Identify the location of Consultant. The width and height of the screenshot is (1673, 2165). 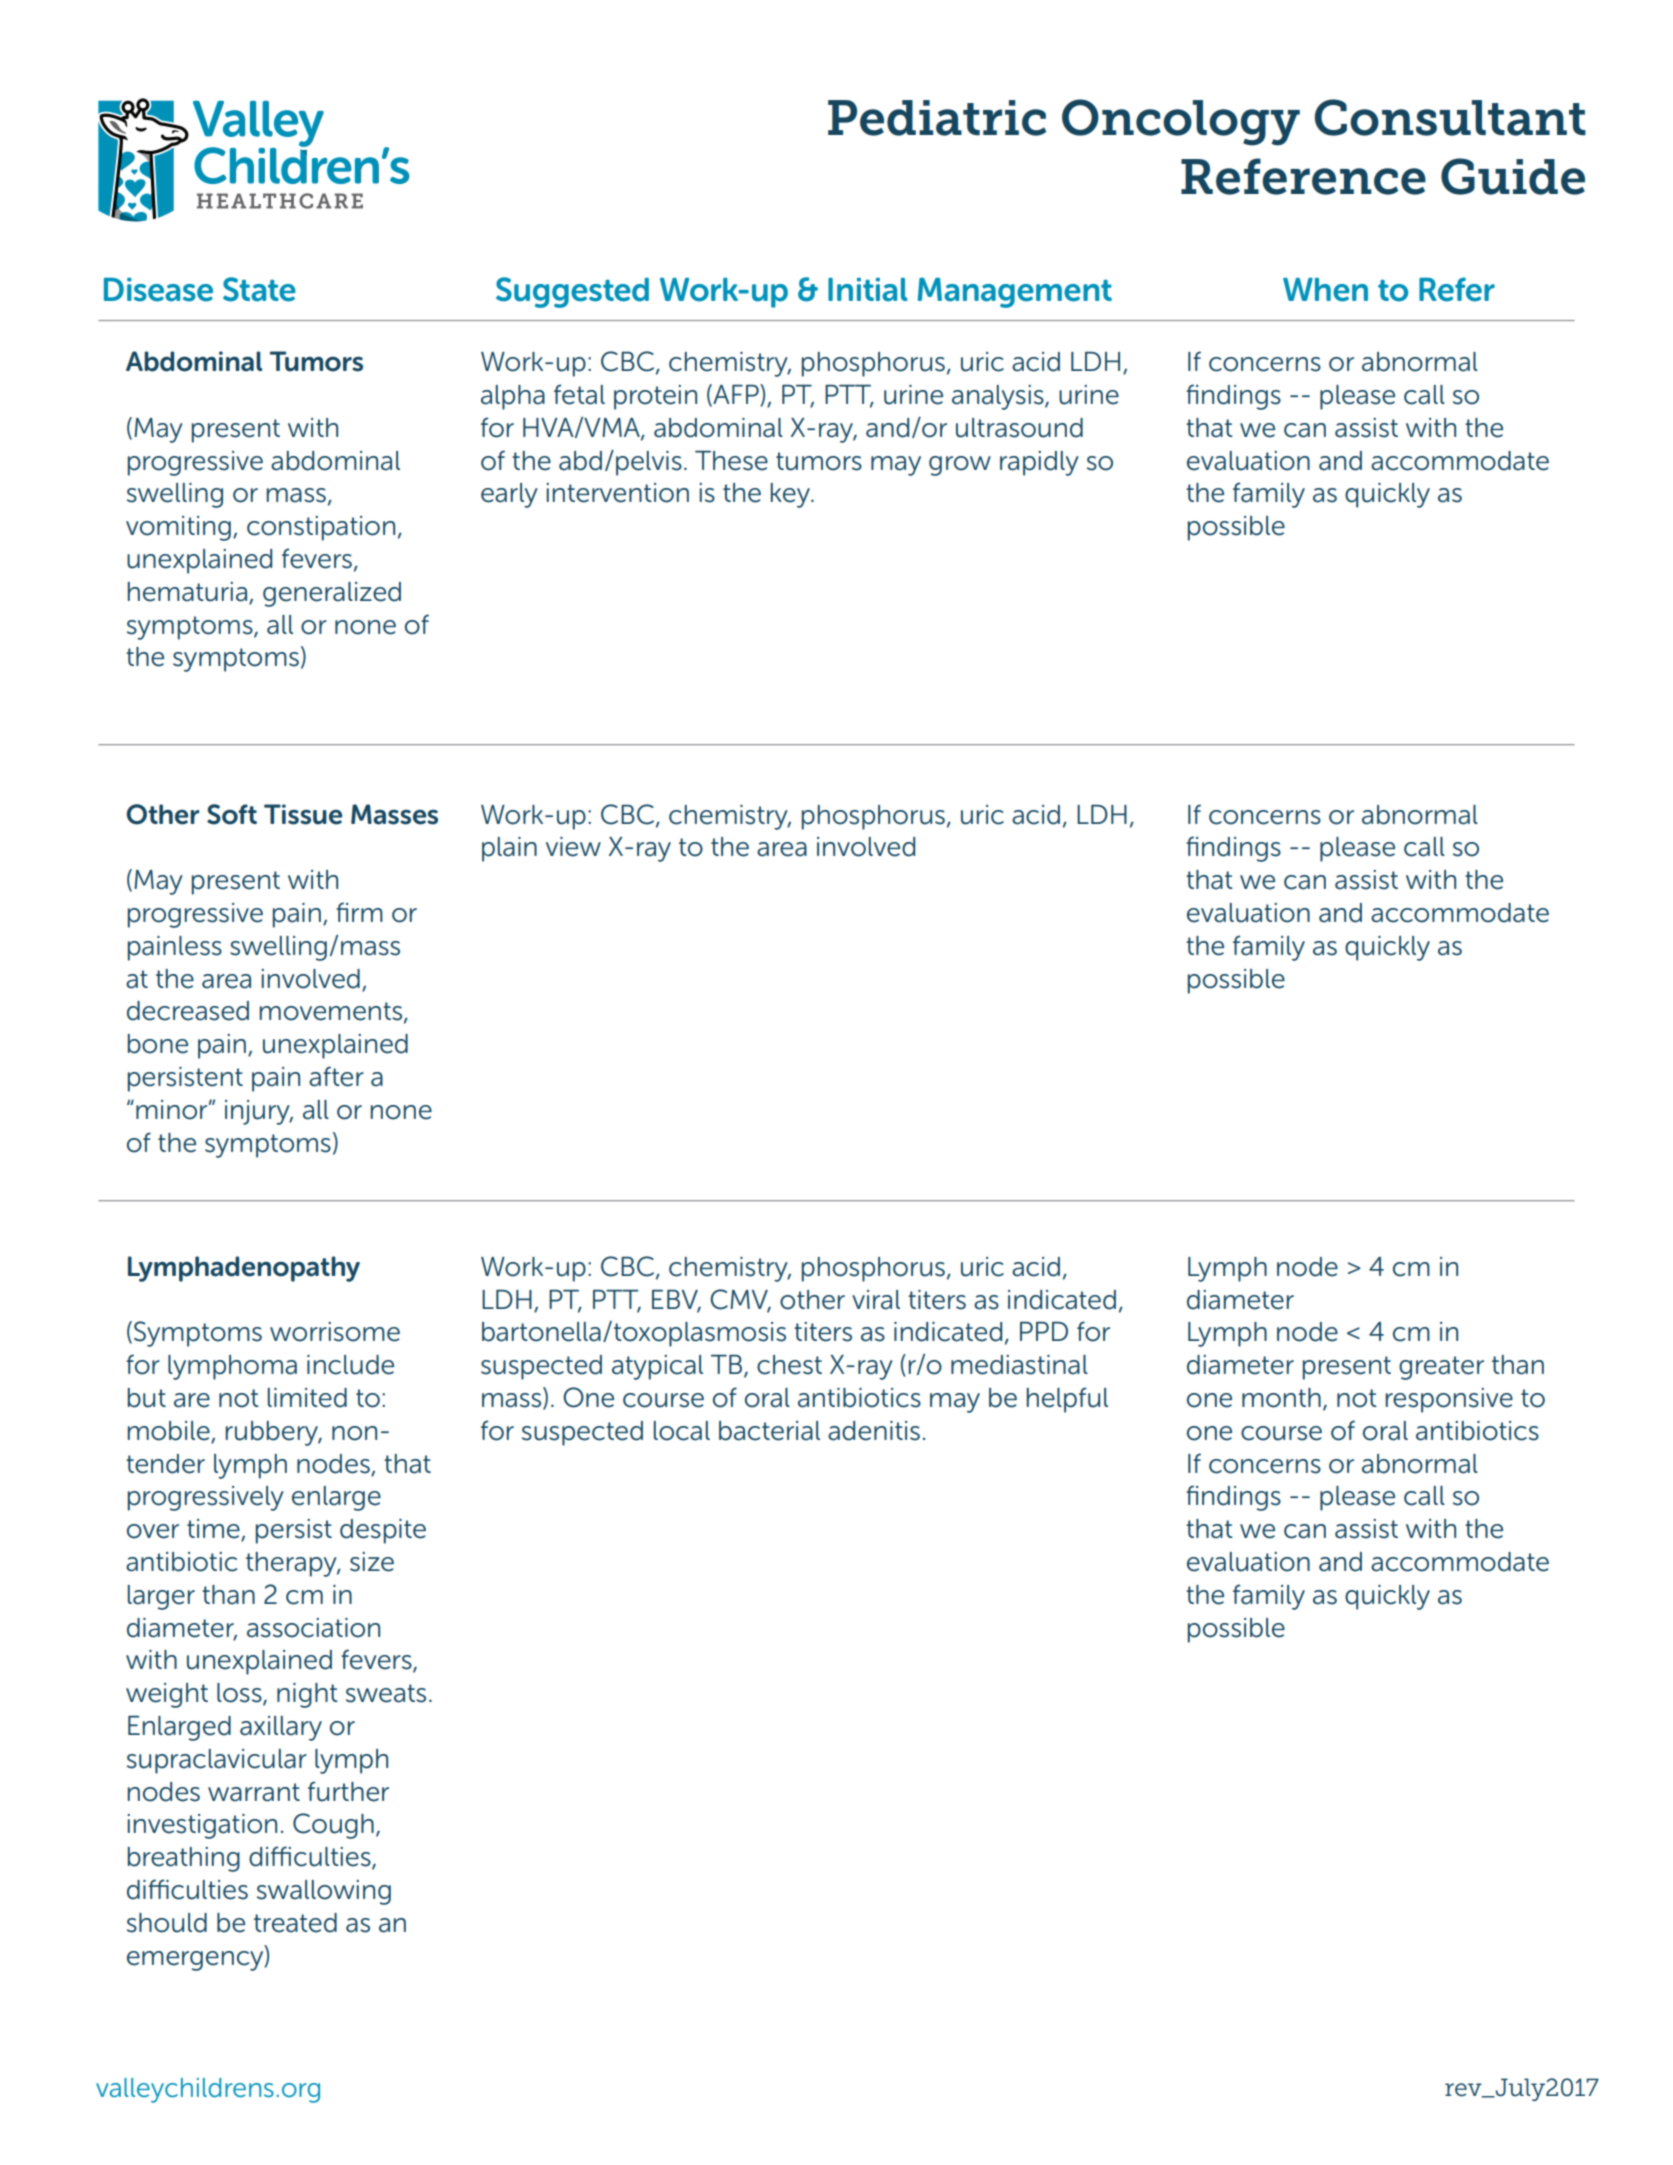
(1450, 117).
